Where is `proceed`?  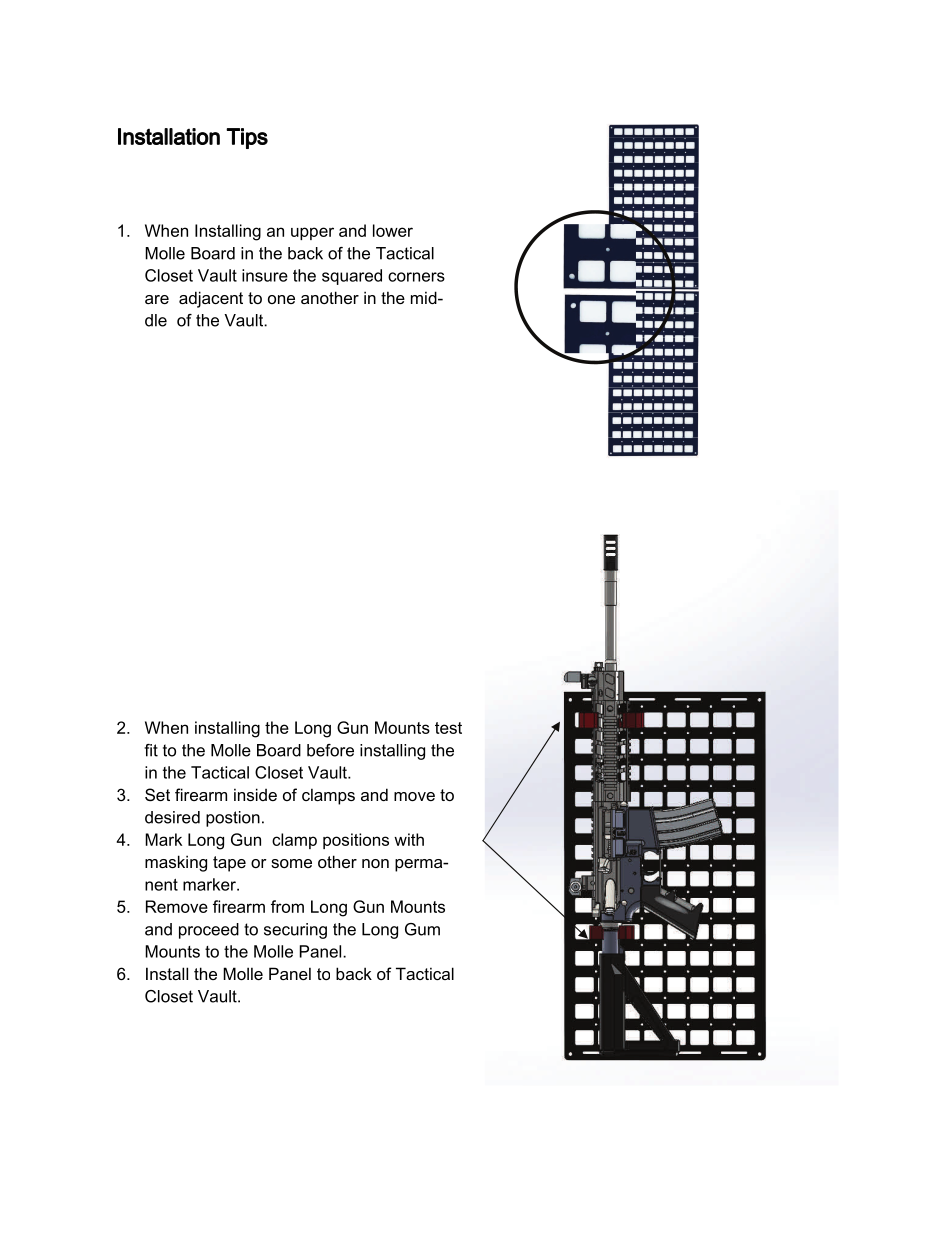
proceed is located at coordinates (209, 931).
